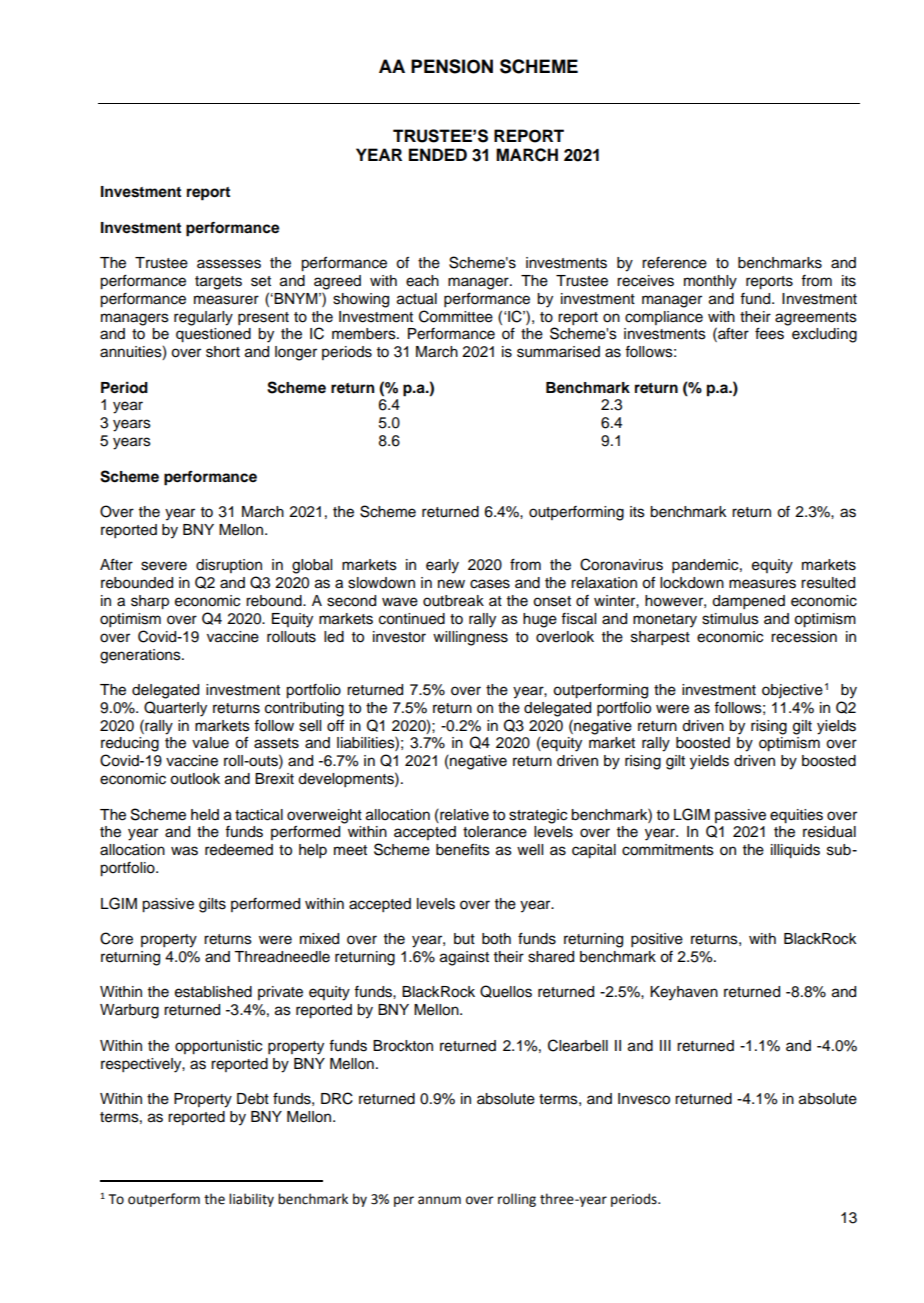 This screenshot has width=924, height=1303. Describe the element at coordinates (439, 1200) in the screenshot. I see `annum` at that location.
